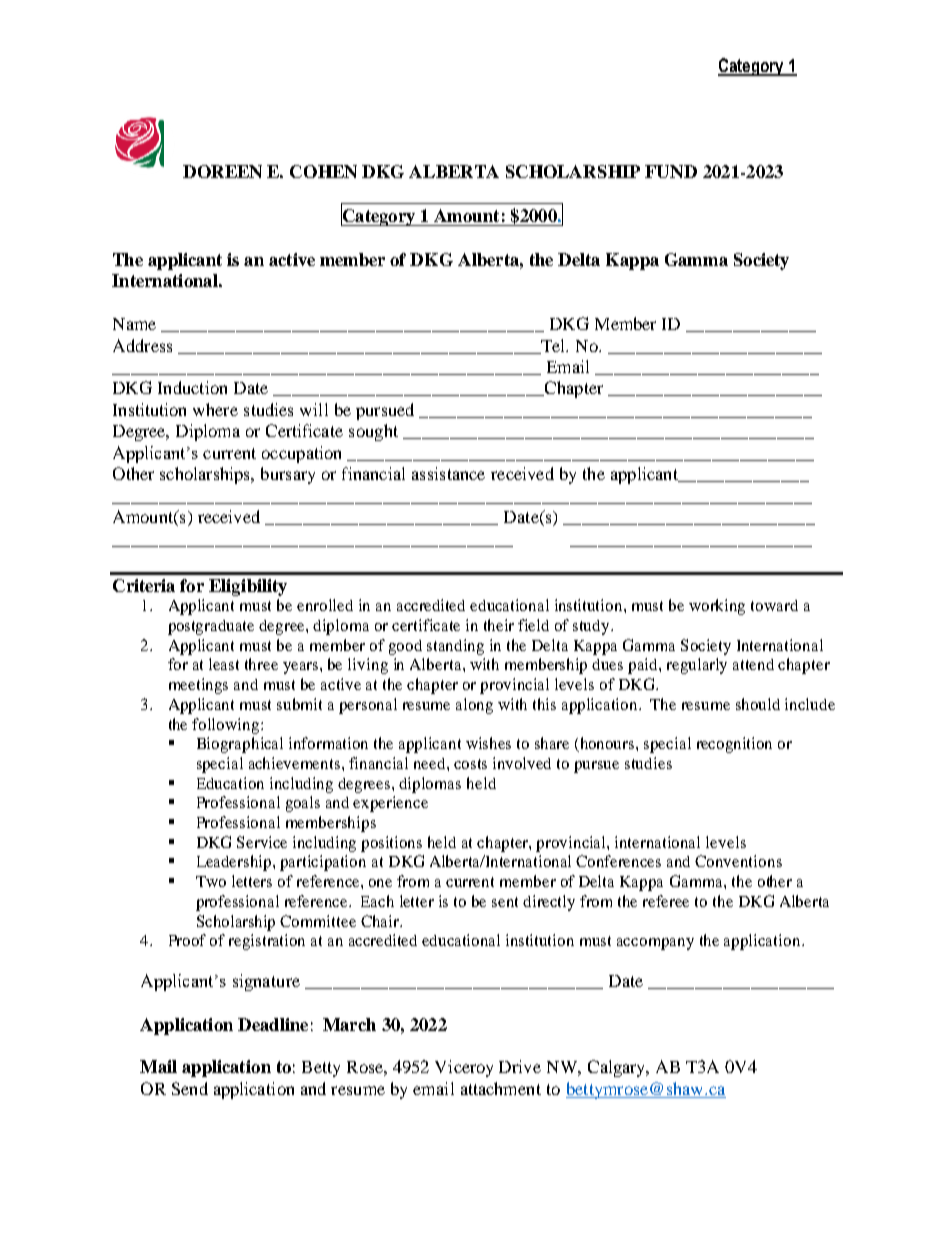 The image size is (952, 1233). What do you see at coordinates (448, 473) in the screenshot?
I see `assistance` at bounding box center [448, 473].
